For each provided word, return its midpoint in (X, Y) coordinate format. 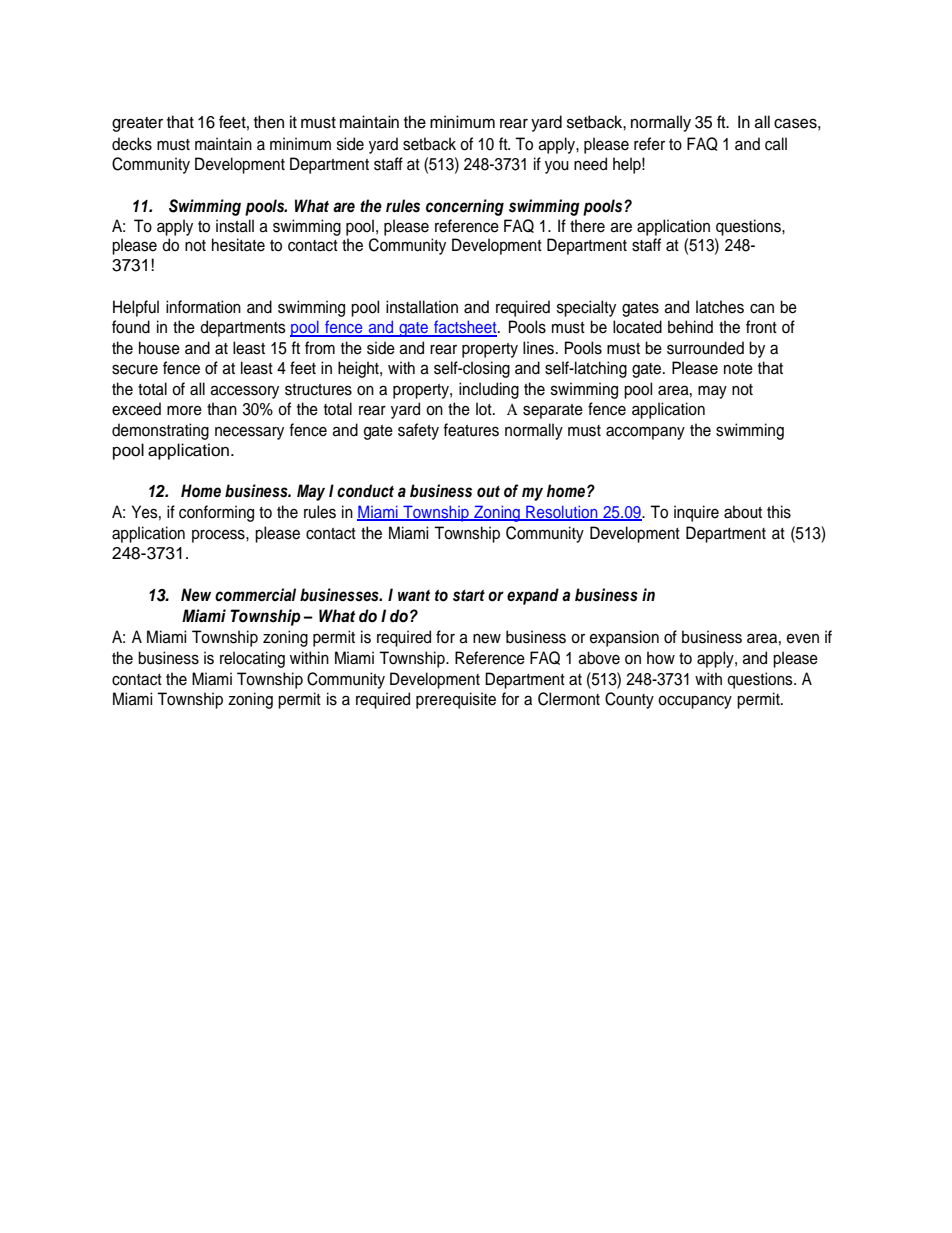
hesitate (238, 245)
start (469, 596)
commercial (255, 595)
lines (540, 348)
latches (720, 307)
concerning (465, 207)
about (743, 512)
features (471, 430)
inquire (696, 513)
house (159, 348)
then (269, 122)
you (557, 167)
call (776, 144)
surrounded (705, 348)
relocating (252, 659)
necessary (249, 433)
